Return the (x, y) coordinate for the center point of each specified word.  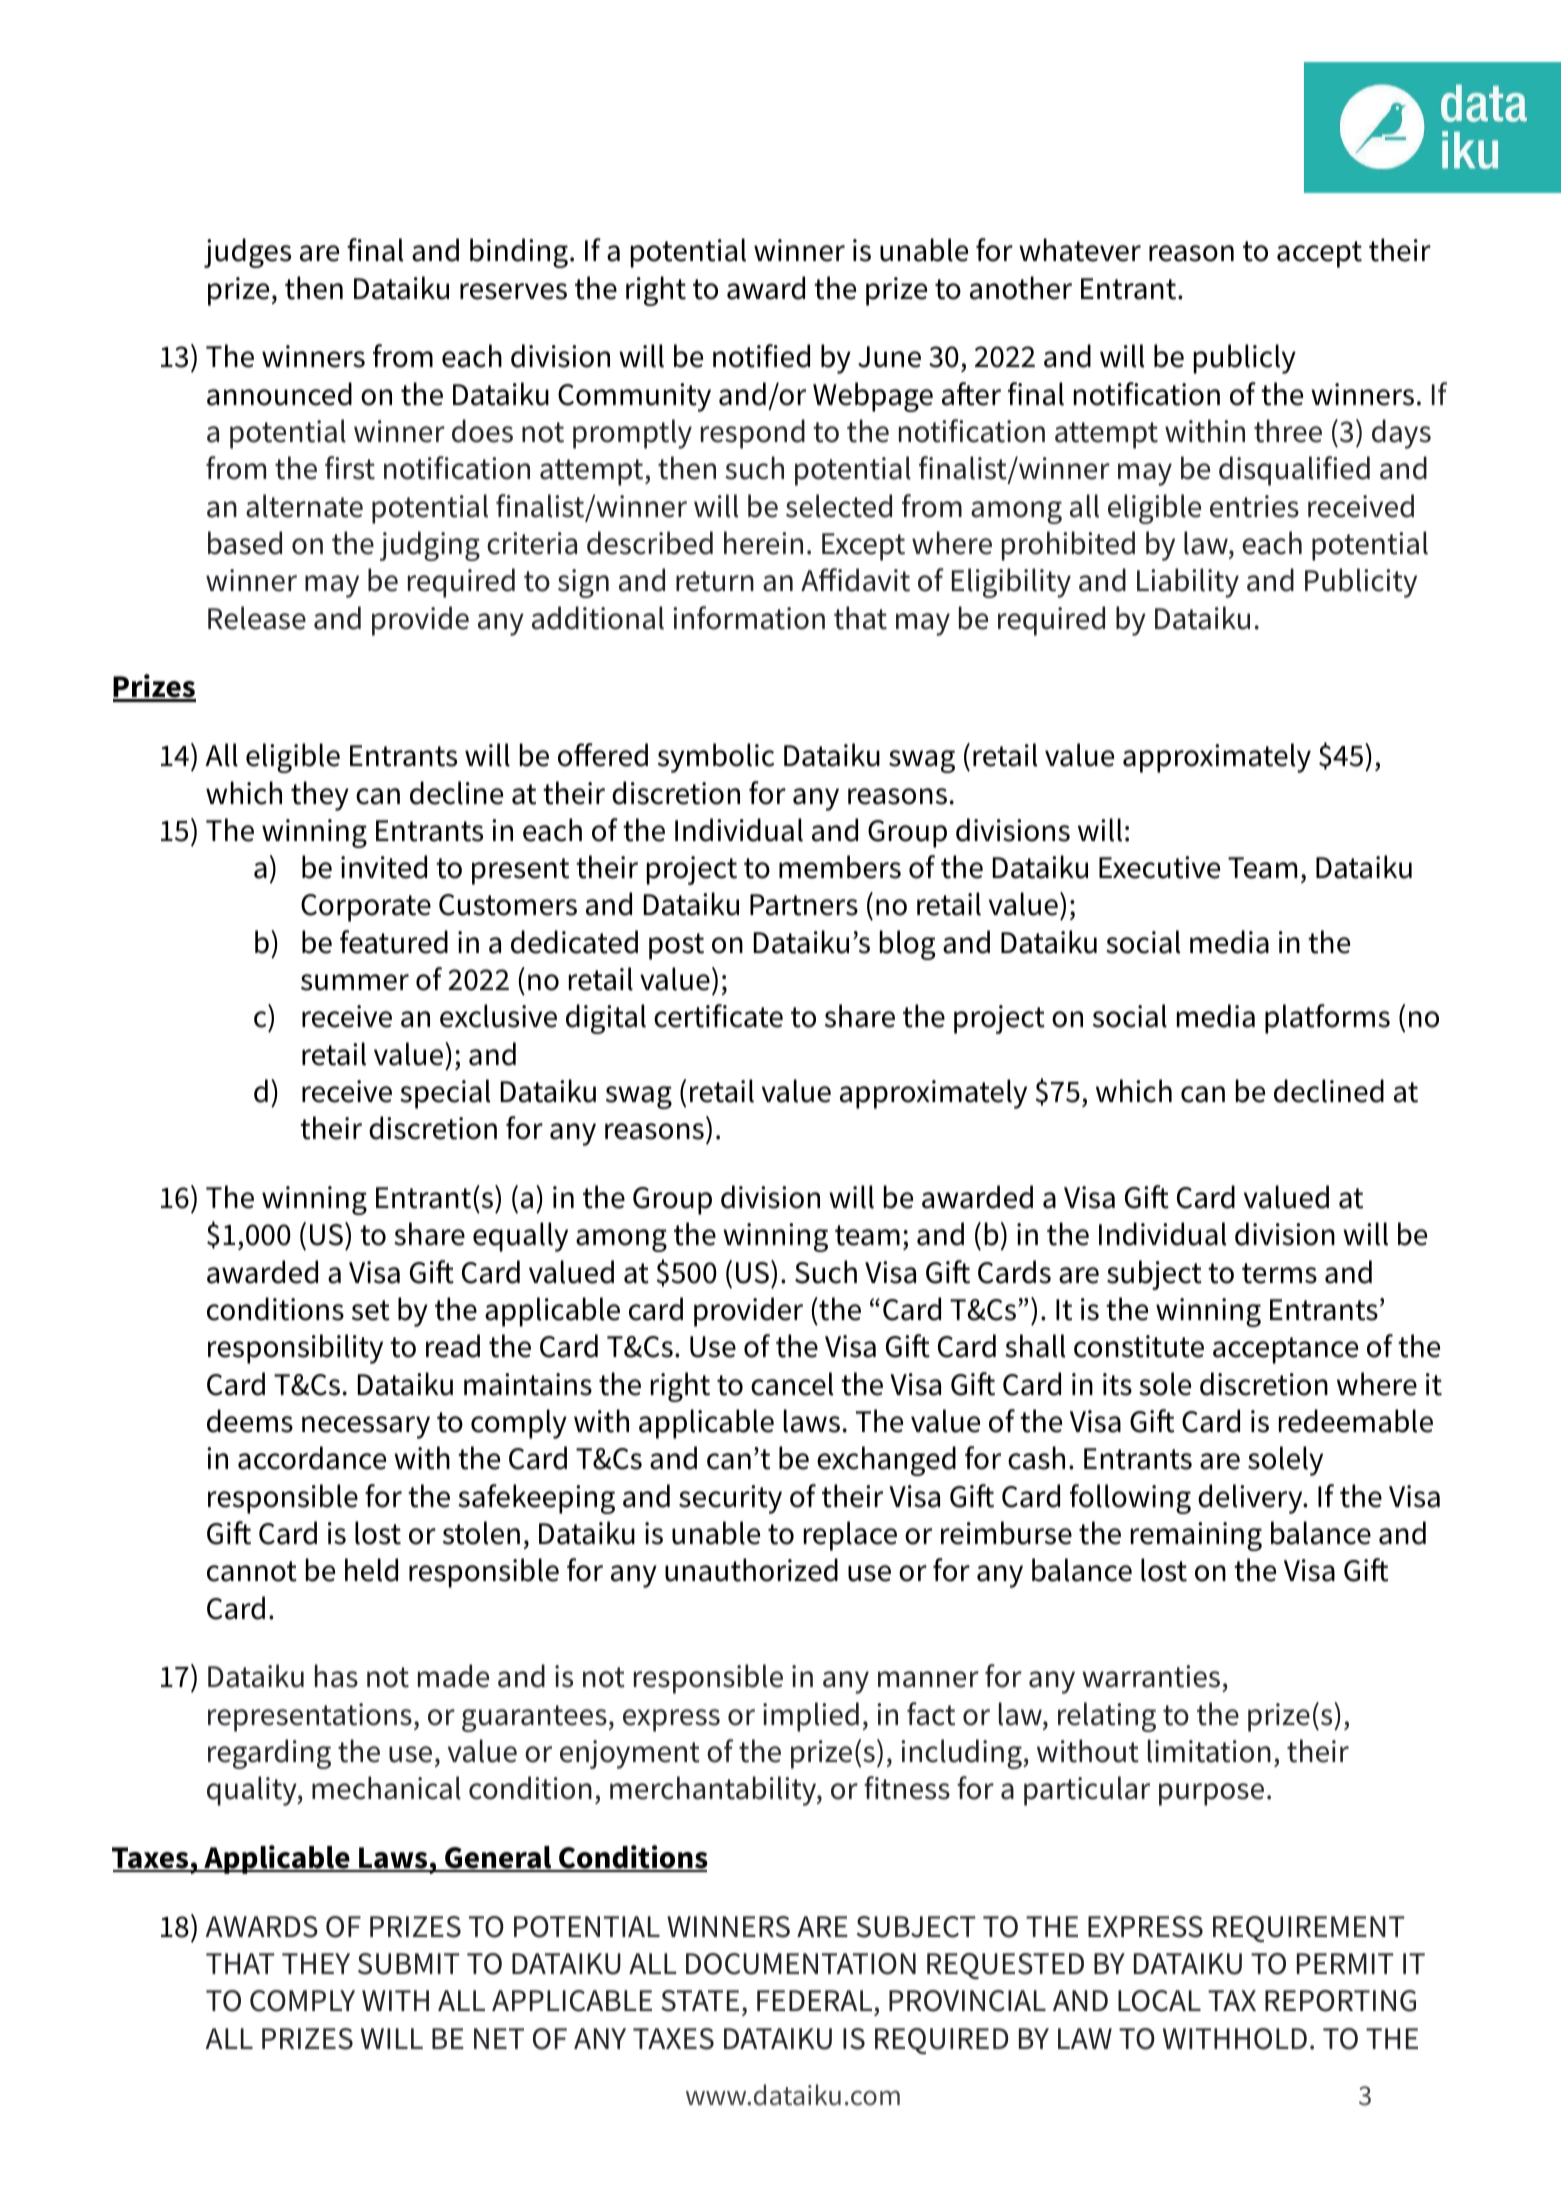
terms (1279, 1273)
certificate (718, 1016)
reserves (513, 291)
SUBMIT (409, 1964)
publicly (1245, 359)
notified (761, 356)
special (445, 1094)
